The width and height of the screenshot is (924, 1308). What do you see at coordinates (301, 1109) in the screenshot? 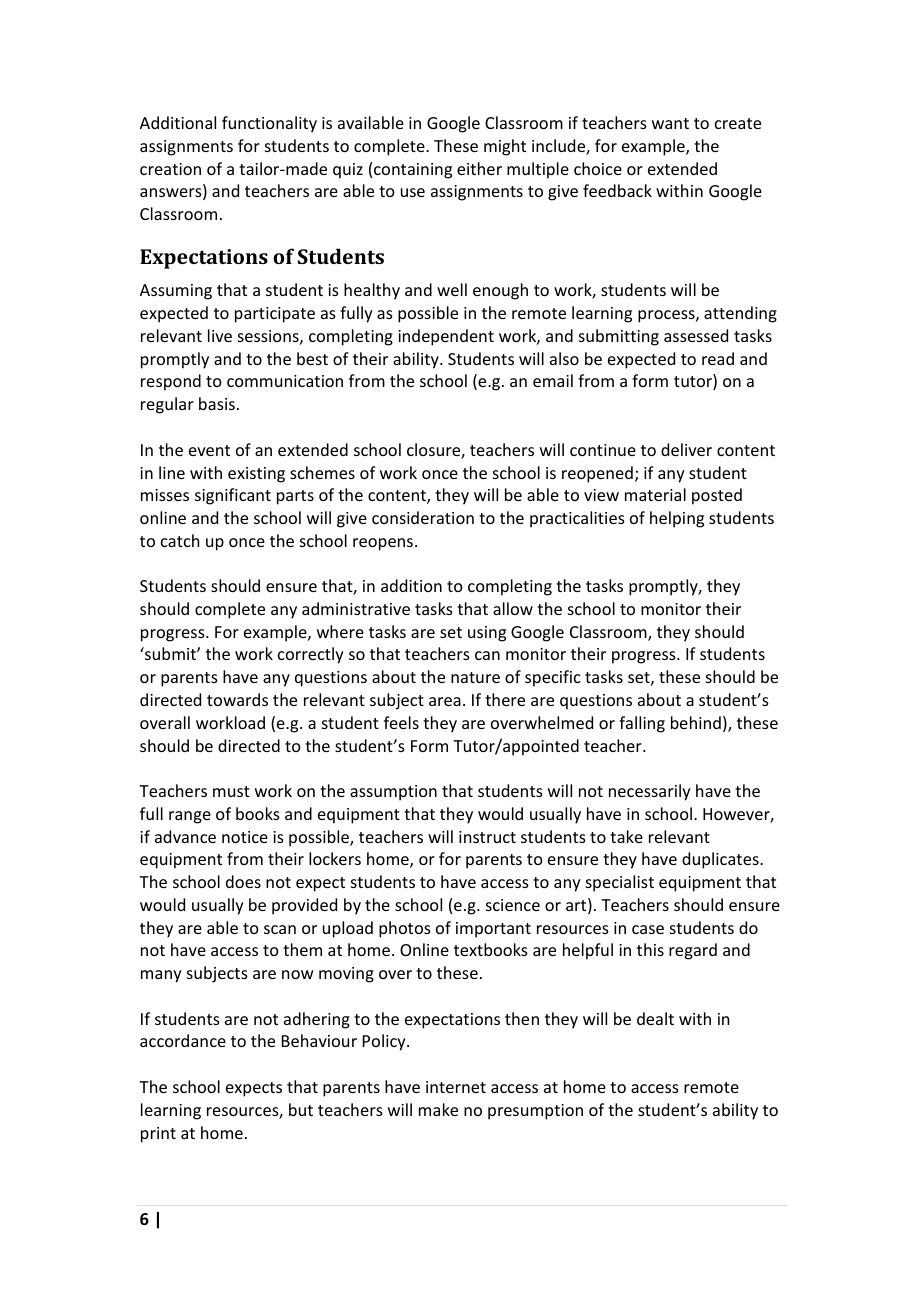
I see `but` at bounding box center [301, 1109].
